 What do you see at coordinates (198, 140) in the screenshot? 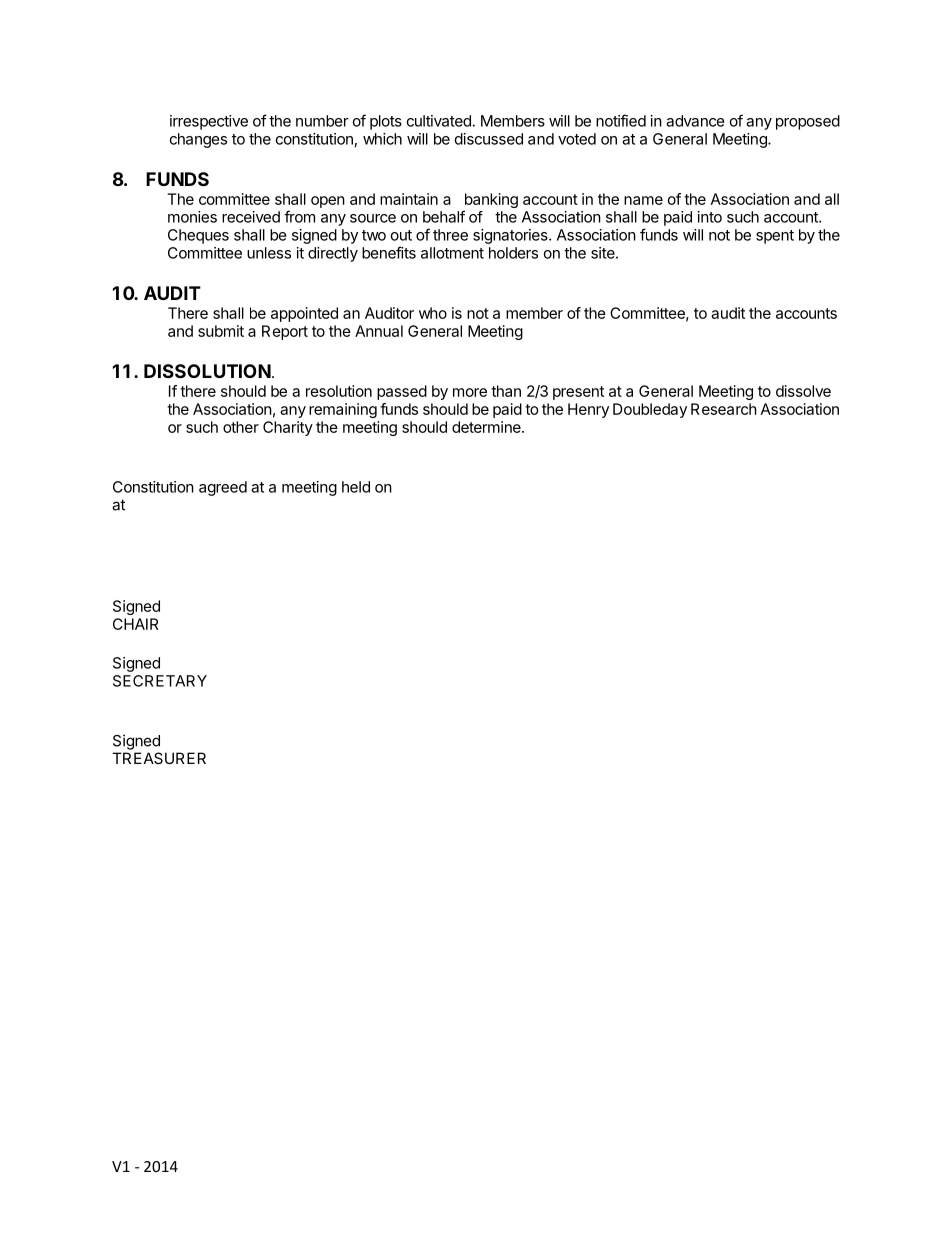
I see `changes` at bounding box center [198, 140].
